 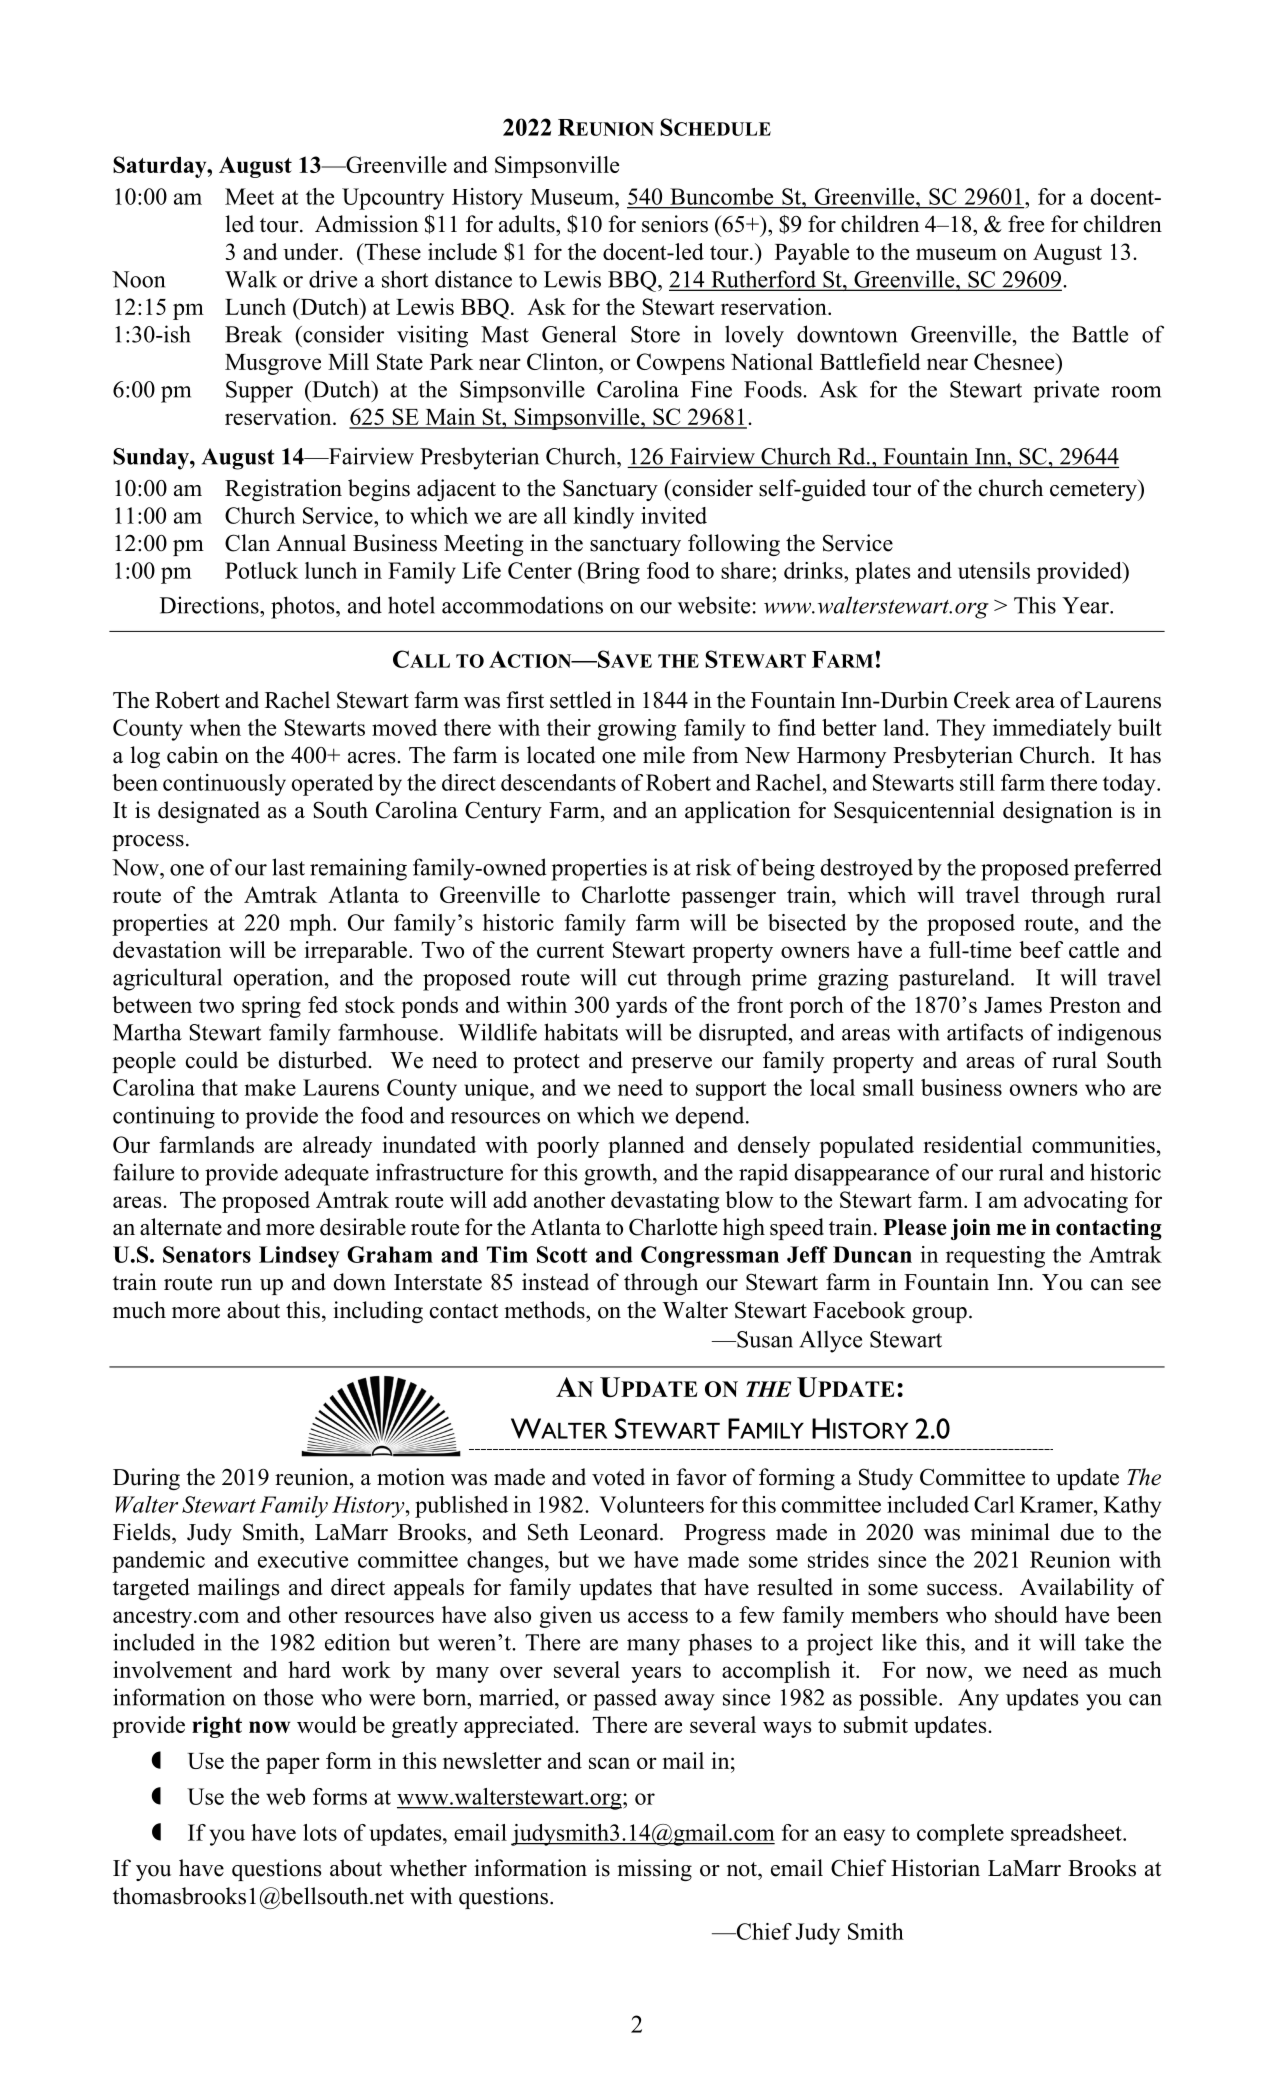 What do you see at coordinates (675, 224) in the document?
I see `seniors` at bounding box center [675, 224].
